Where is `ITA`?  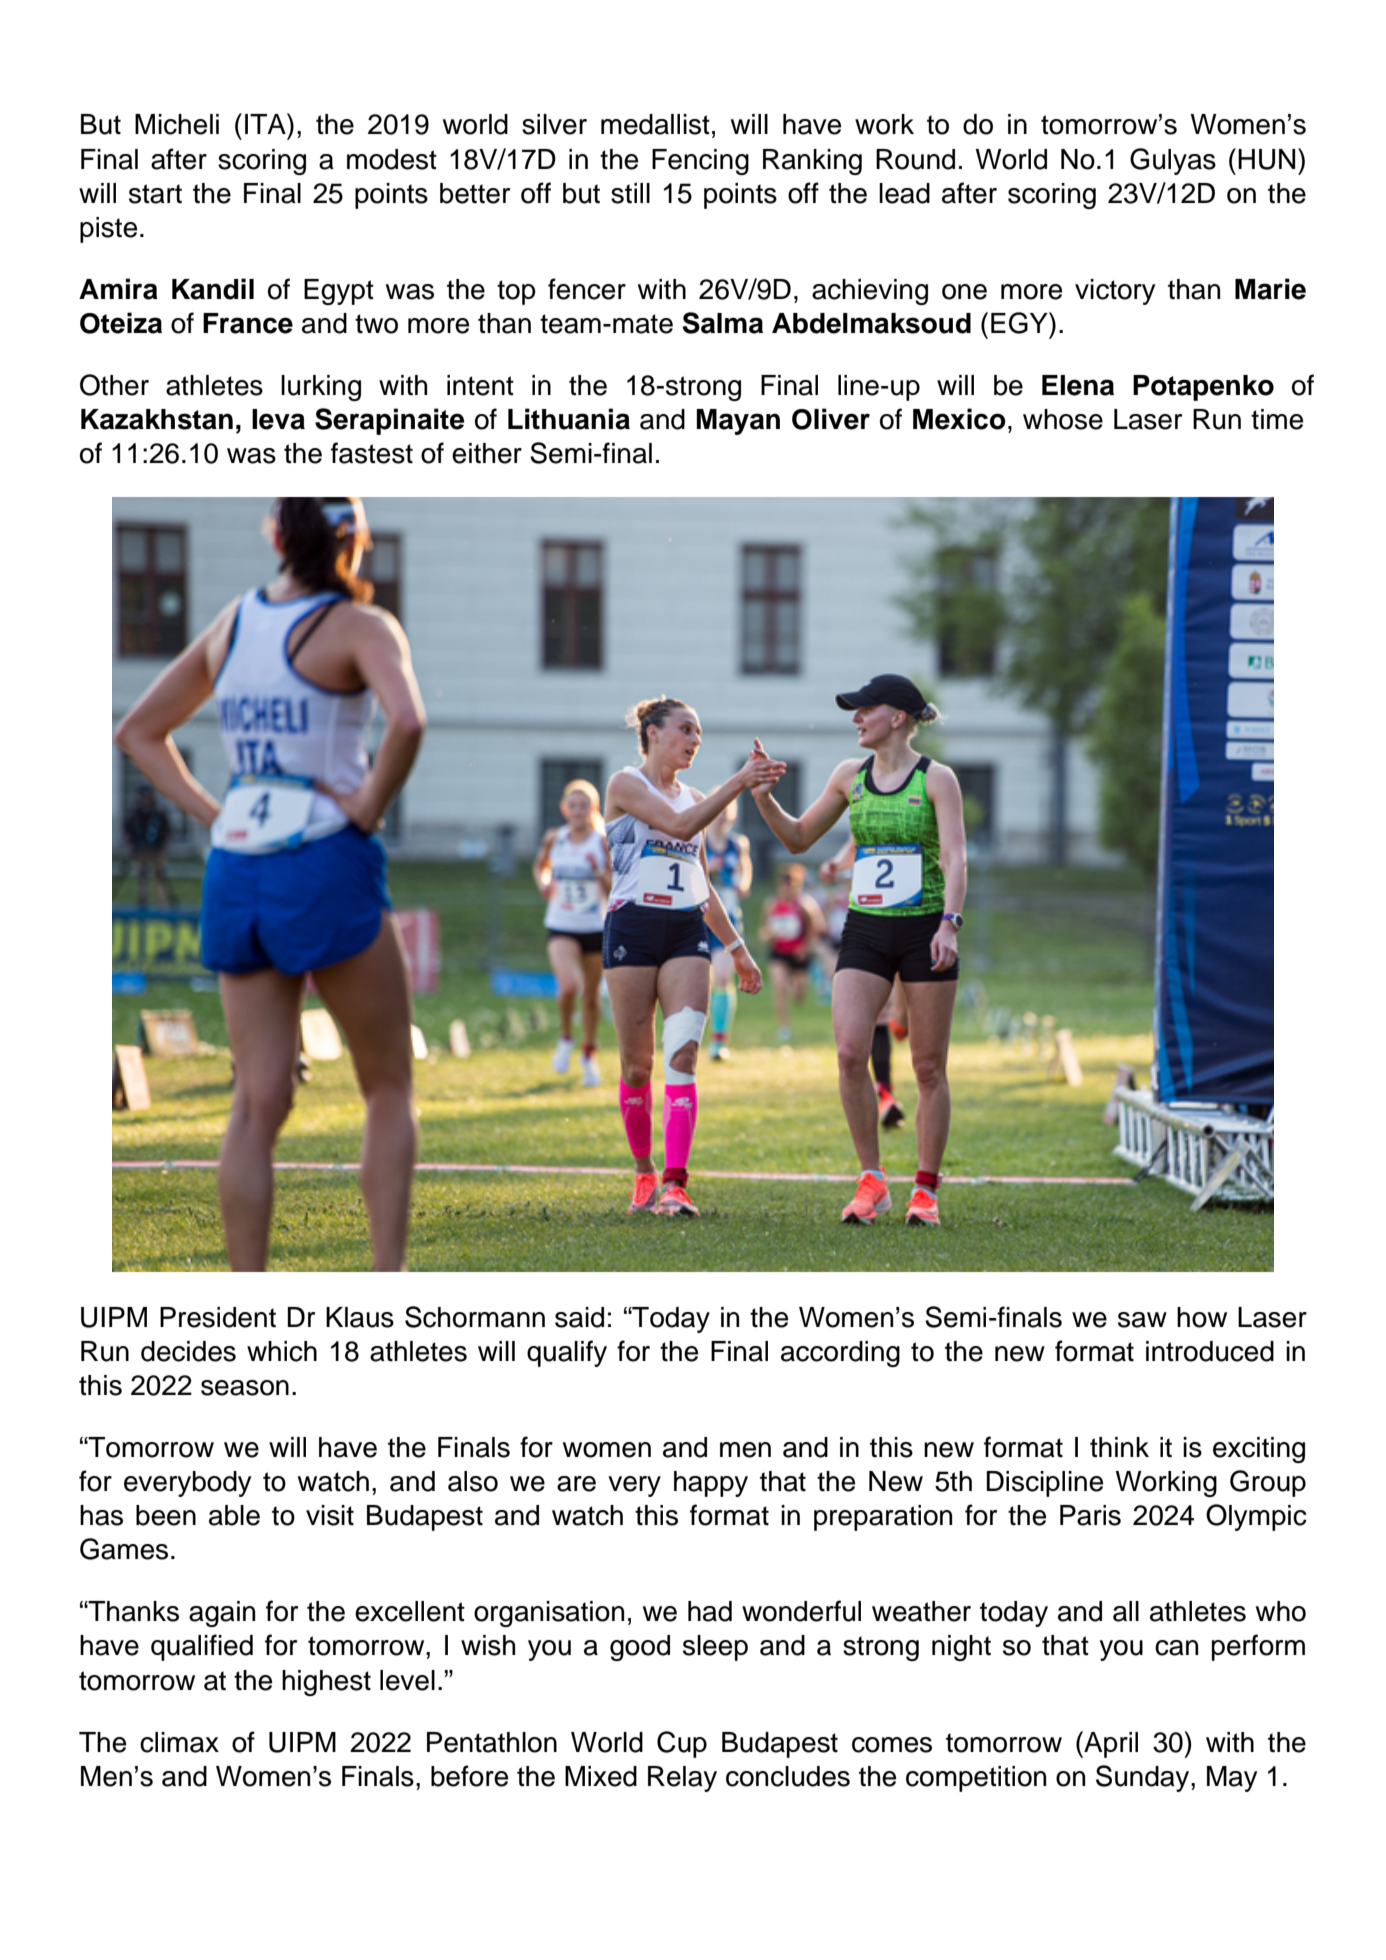
ITA is located at coordinates (266, 123).
